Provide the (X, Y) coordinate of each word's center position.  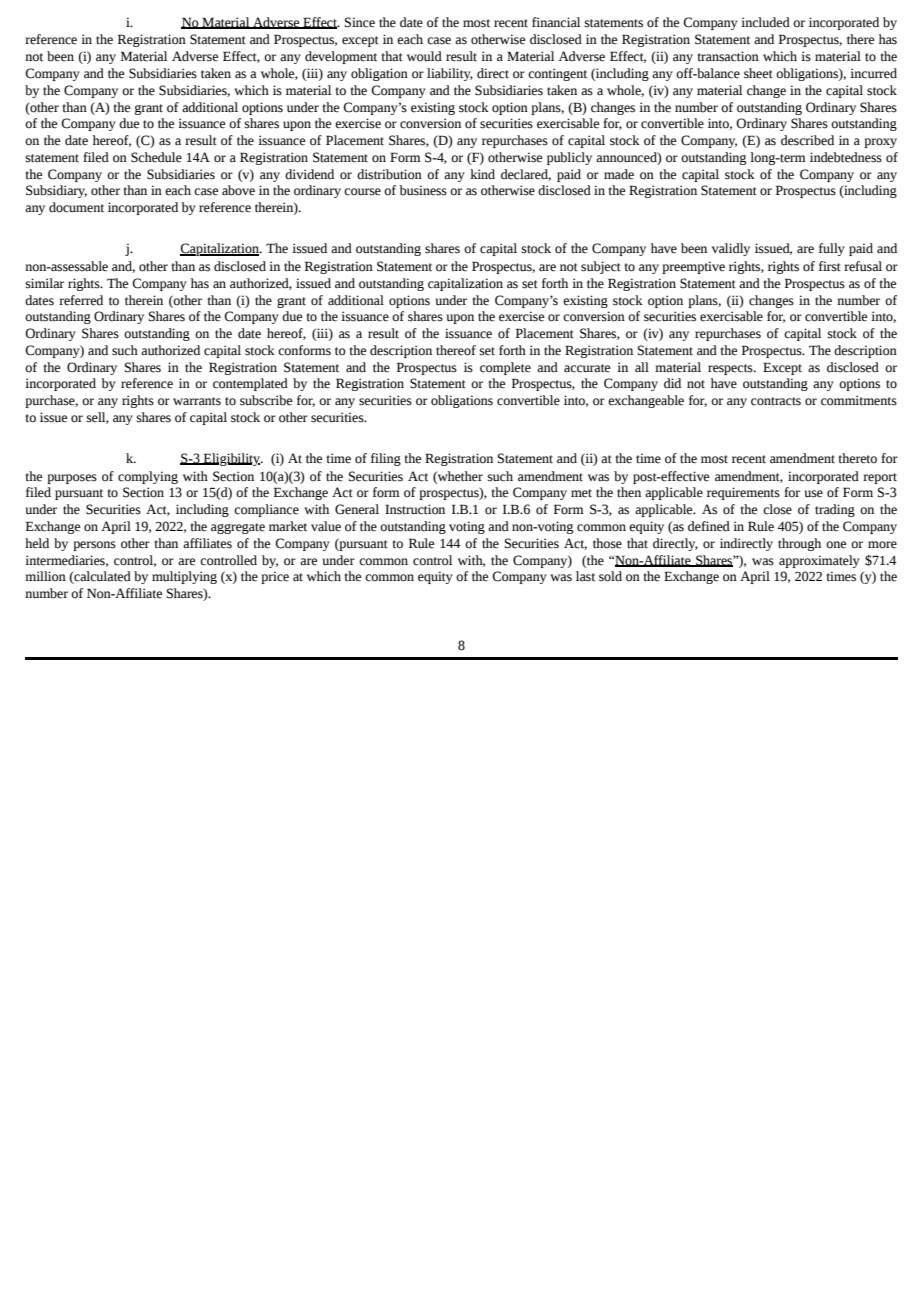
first (830, 266)
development (341, 57)
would (424, 56)
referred (81, 300)
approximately (819, 561)
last (585, 576)
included (765, 22)
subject (601, 267)
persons (94, 546)
